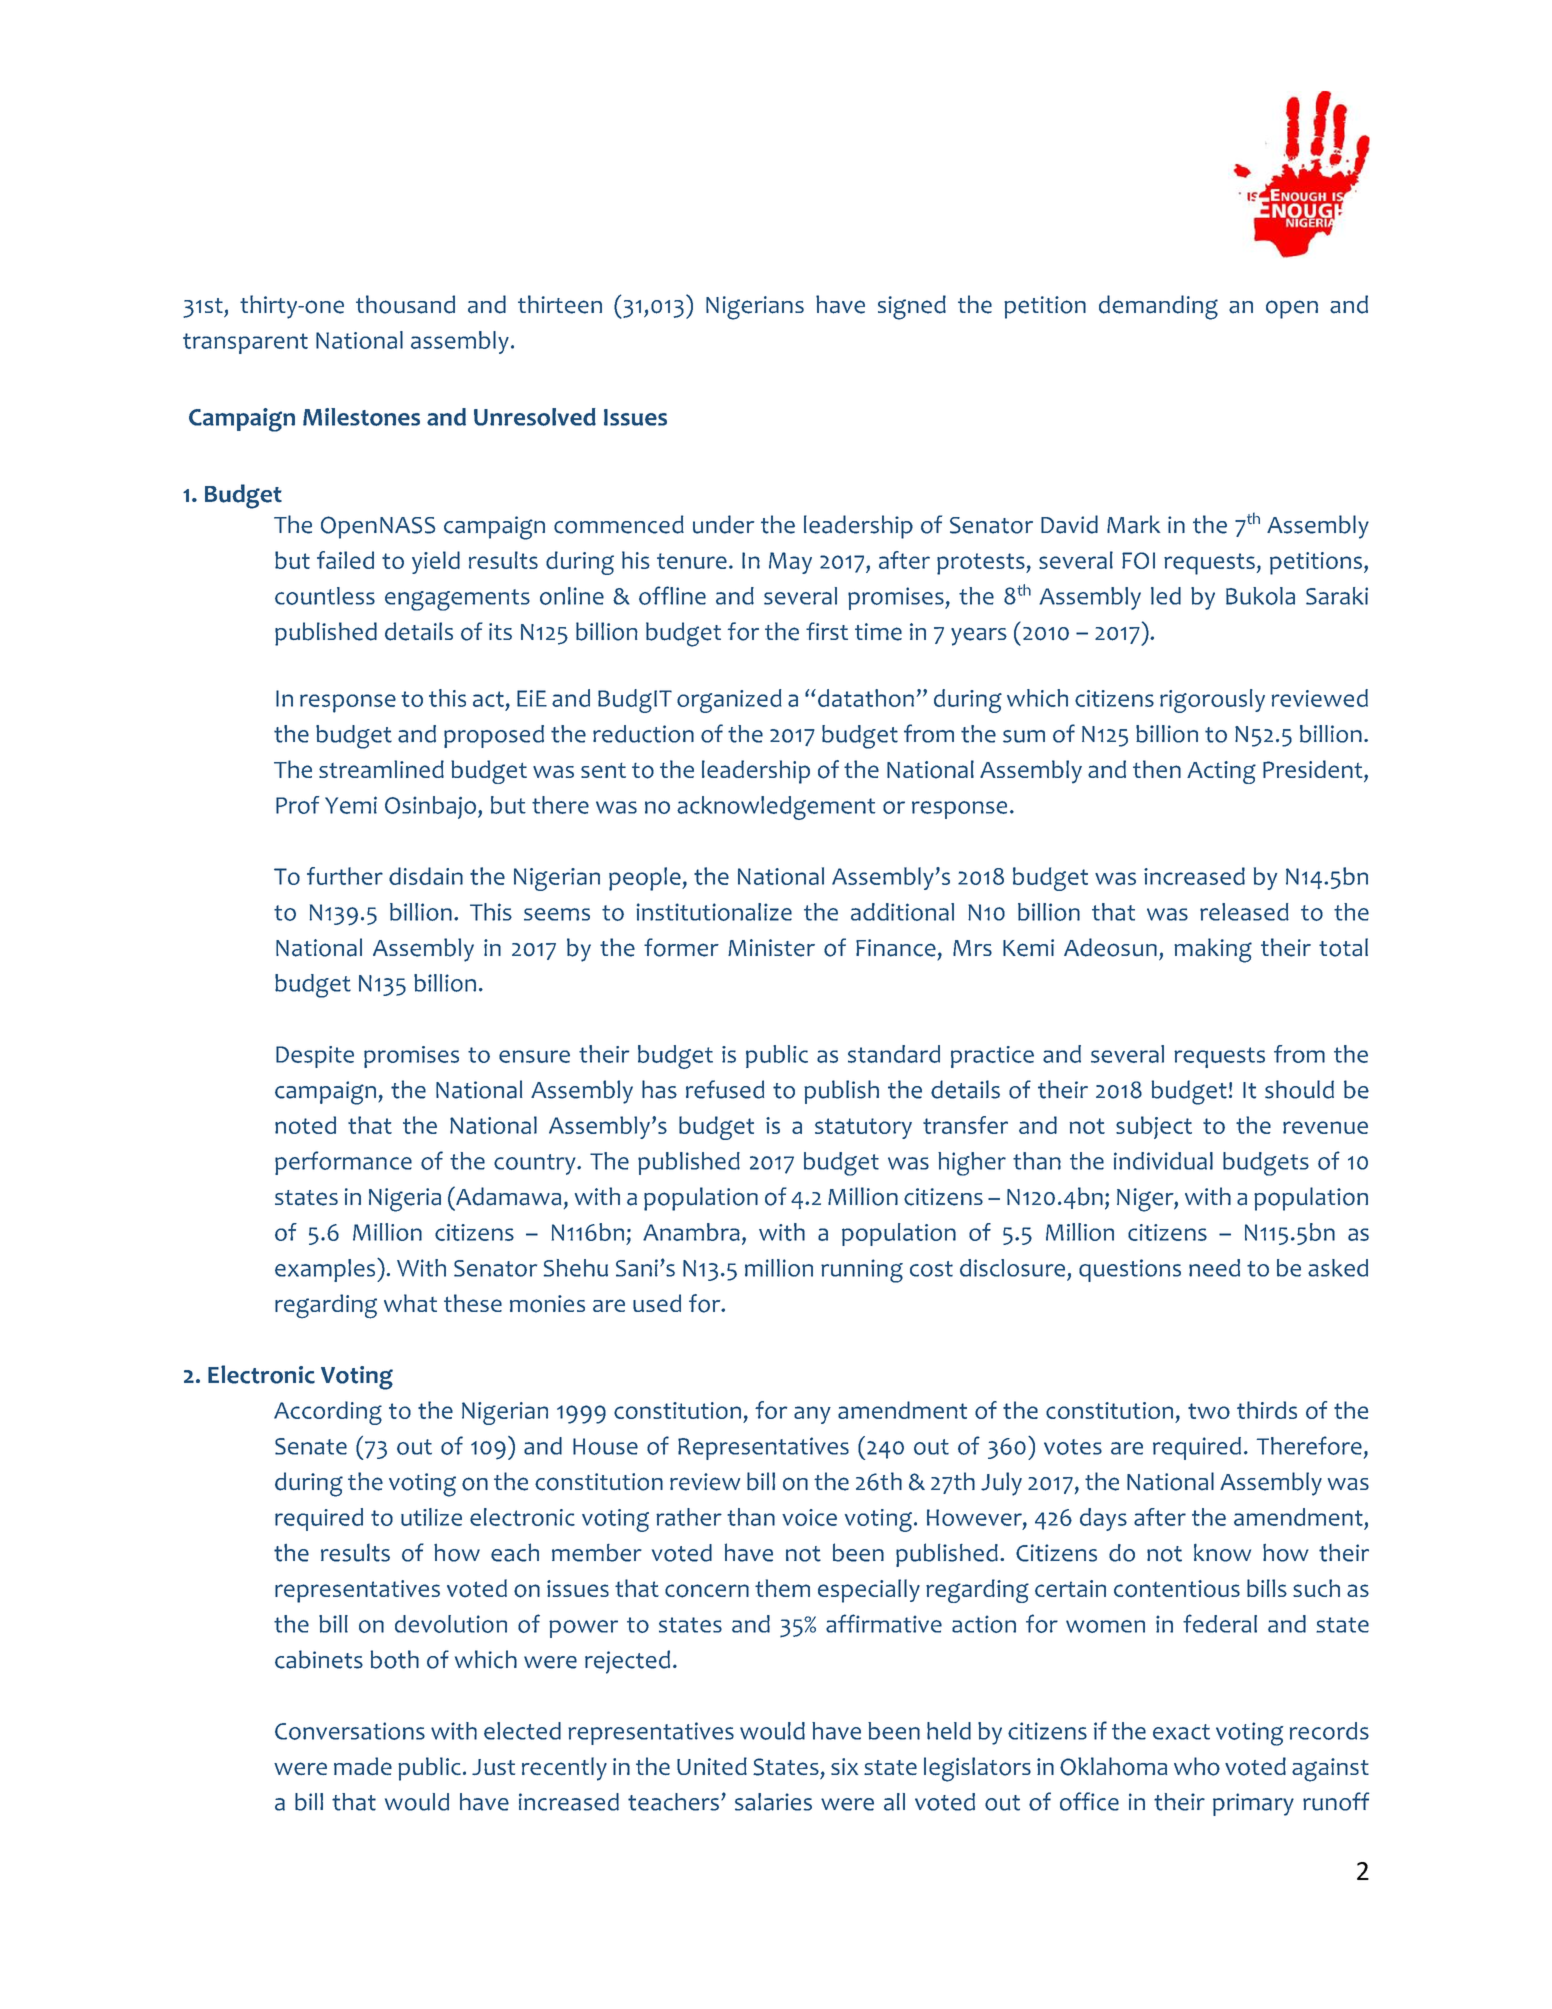 This screenshot has width=1552, height=2009. Describe the element at coordinates (405, 304) in the screenshot. I see `thousand` at that location.
